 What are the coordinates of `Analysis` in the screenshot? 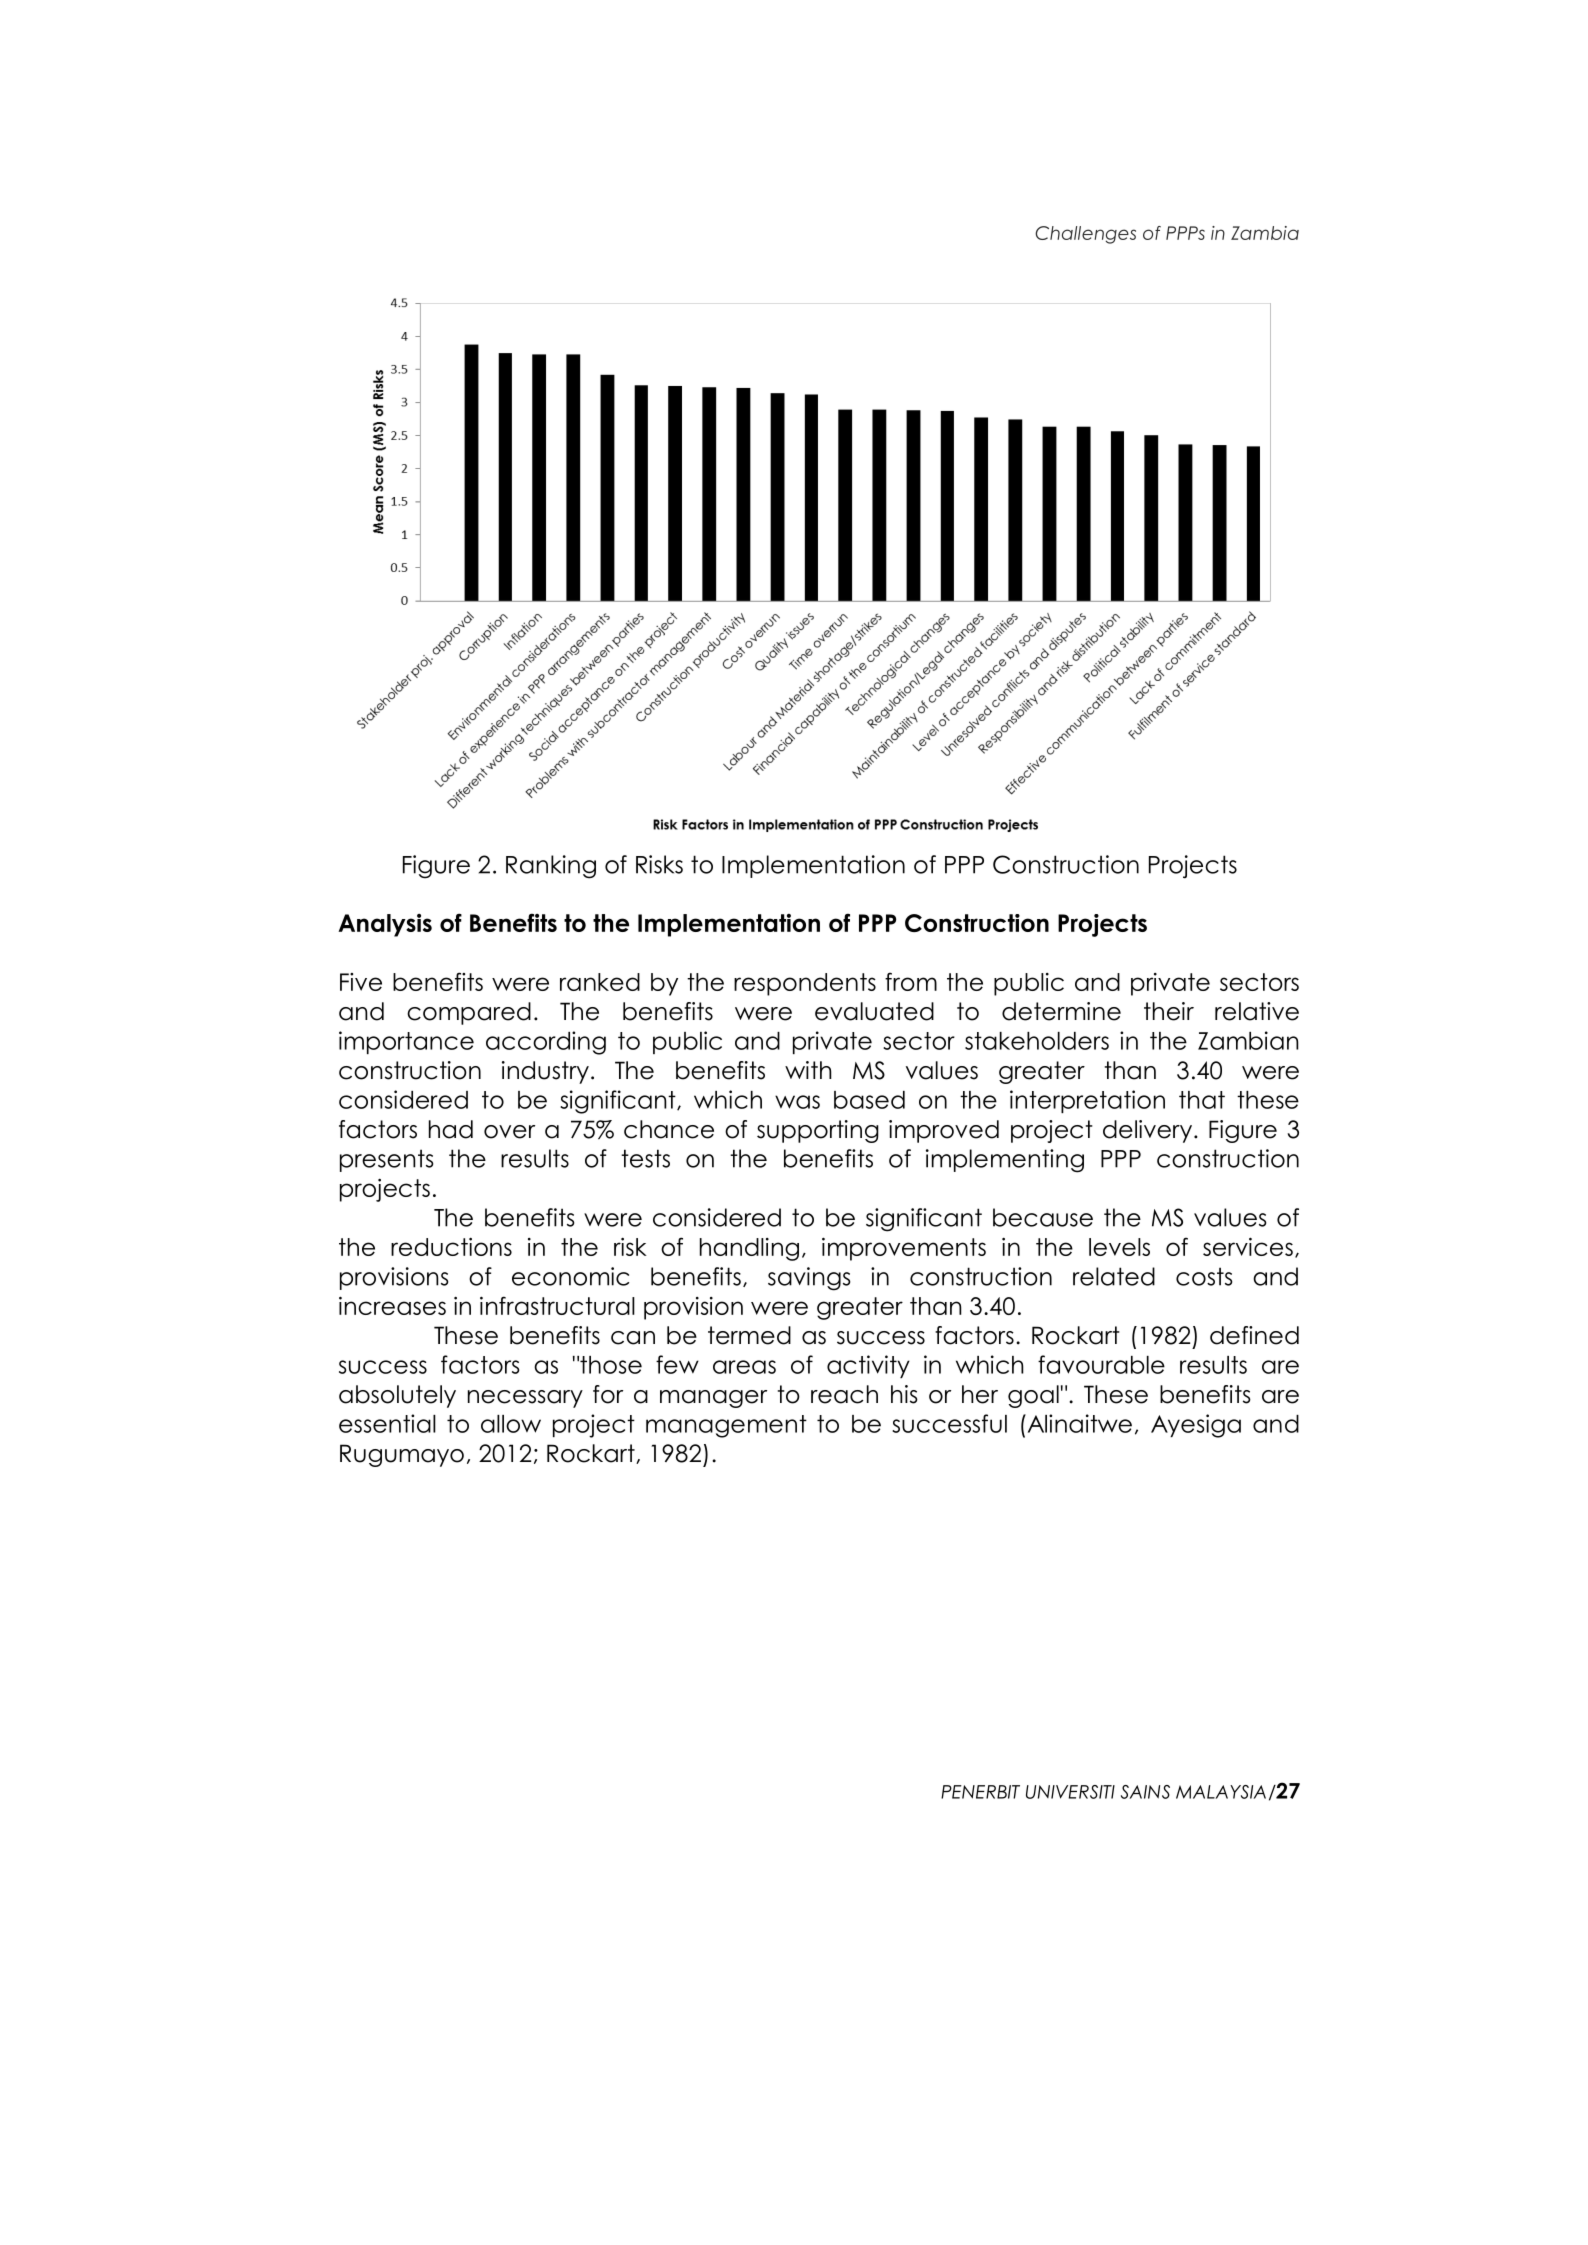 It's located at (385, 925).
